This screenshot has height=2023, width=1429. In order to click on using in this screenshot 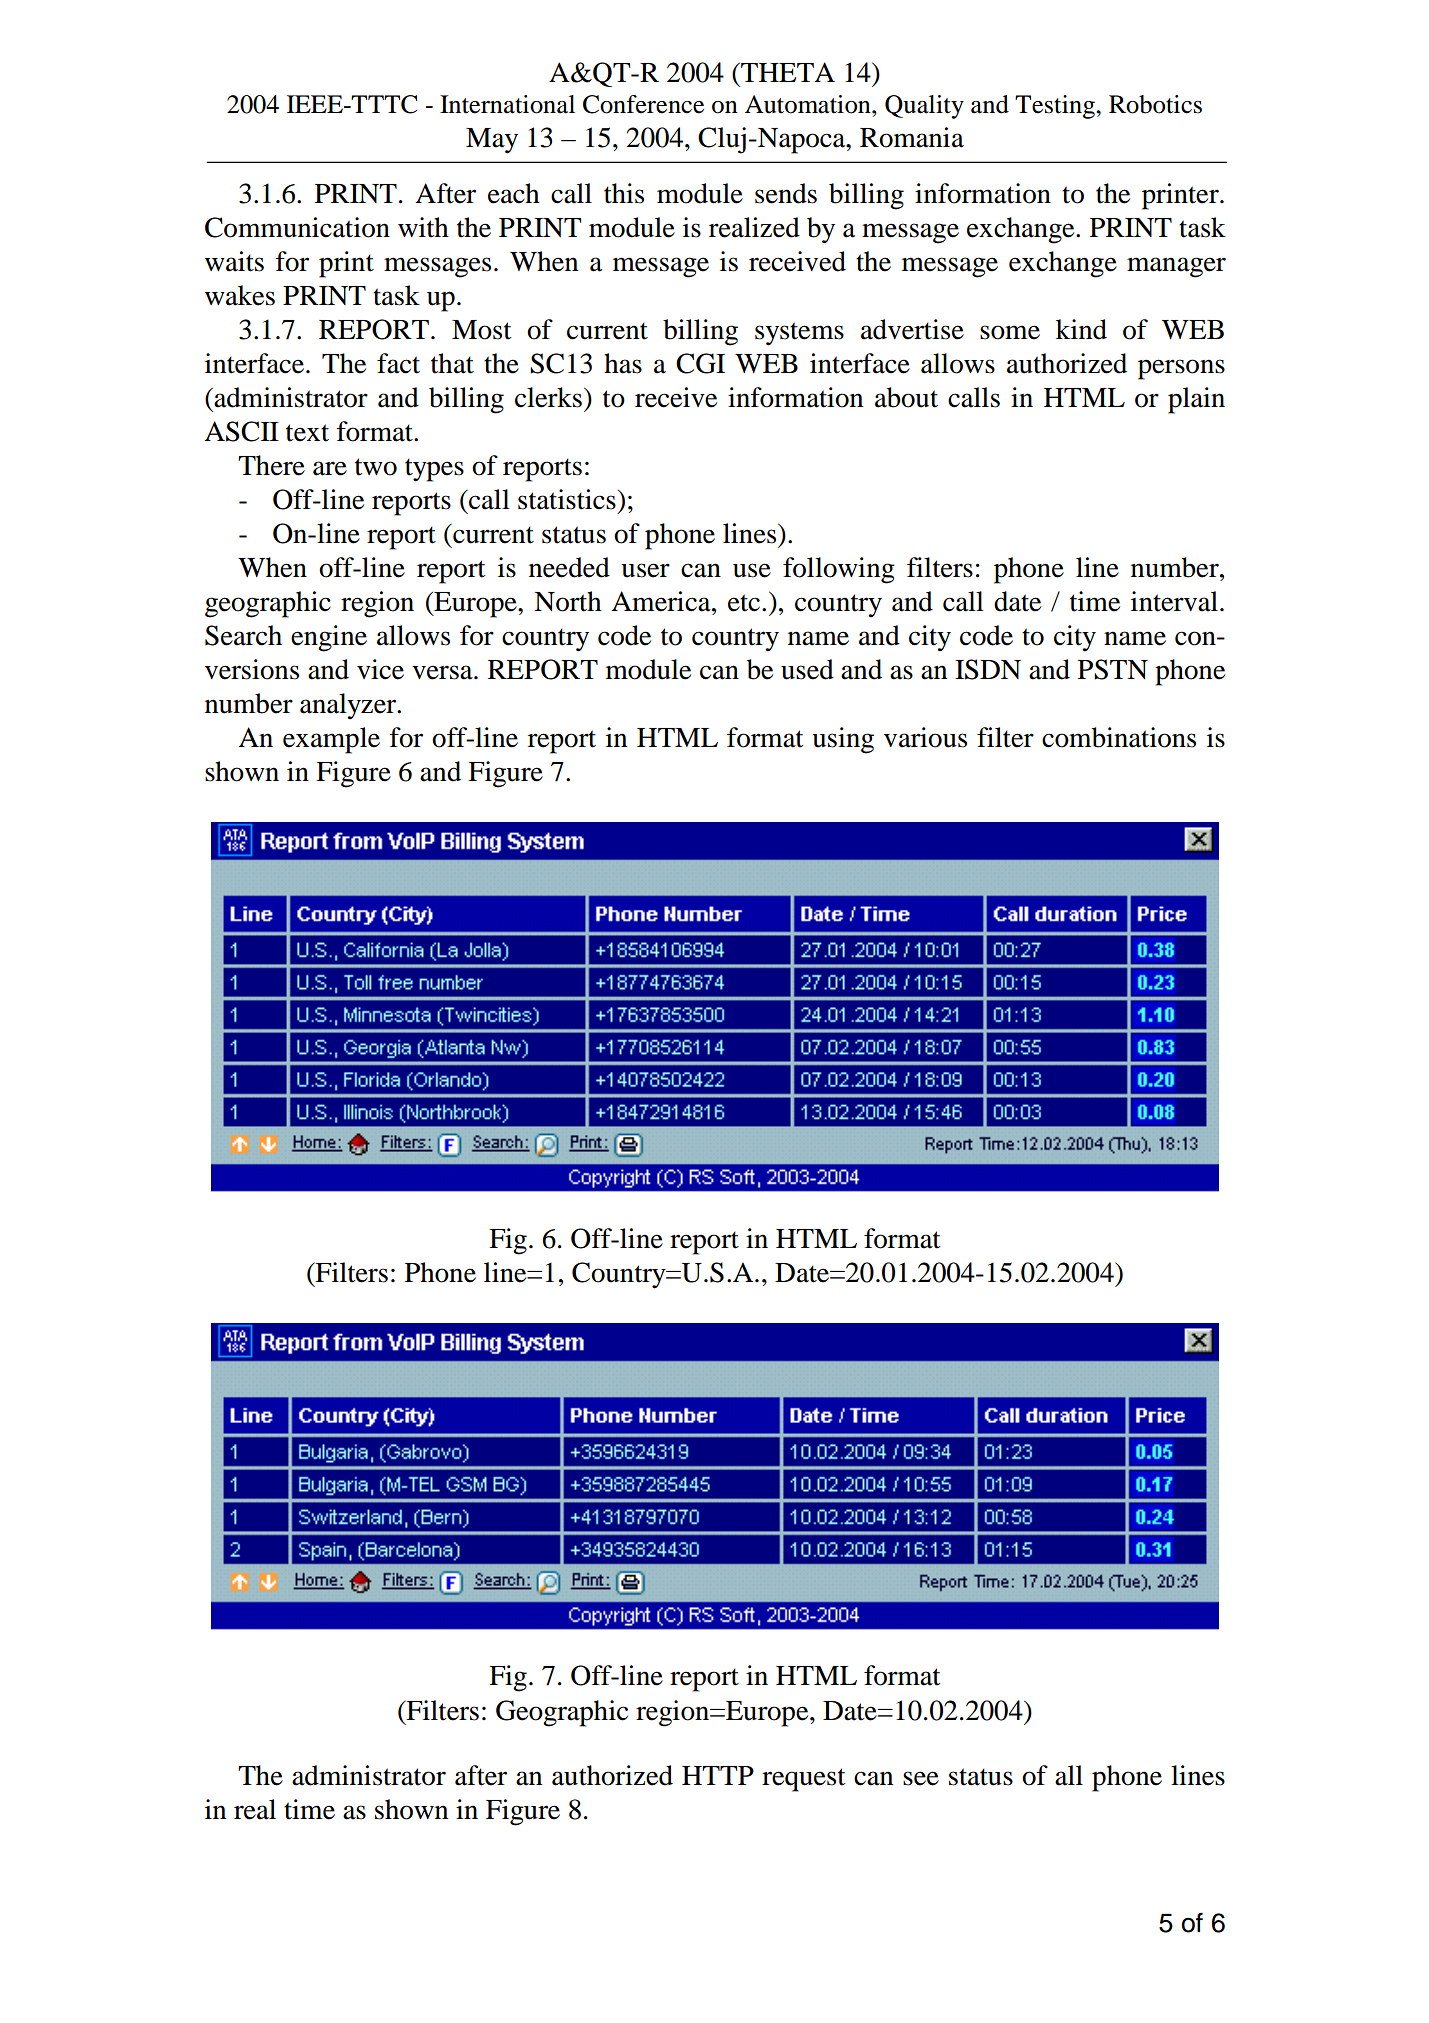, I will do `click(843, 740)`.
